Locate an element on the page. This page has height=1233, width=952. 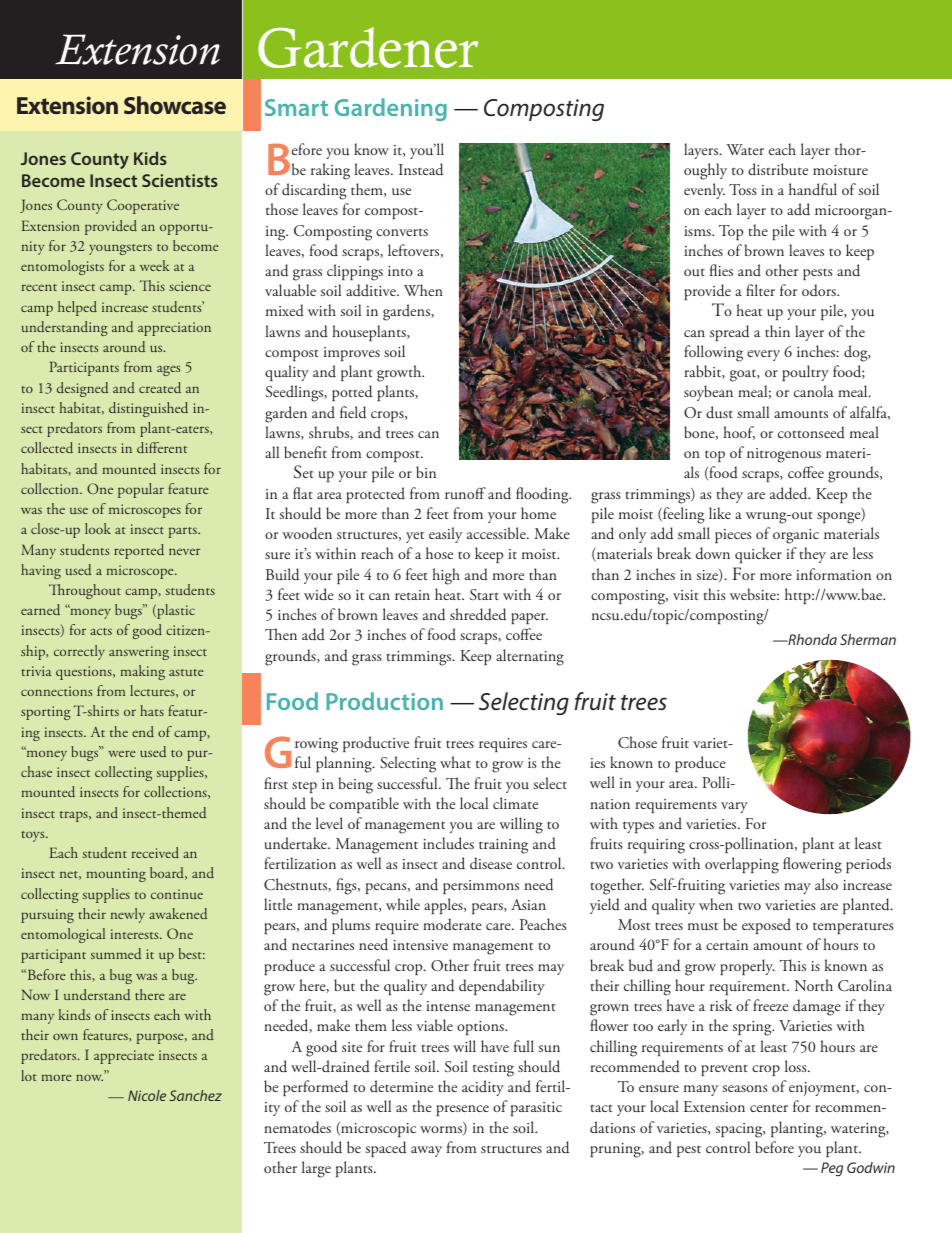
Kids is located at coordinates (150, 158).
